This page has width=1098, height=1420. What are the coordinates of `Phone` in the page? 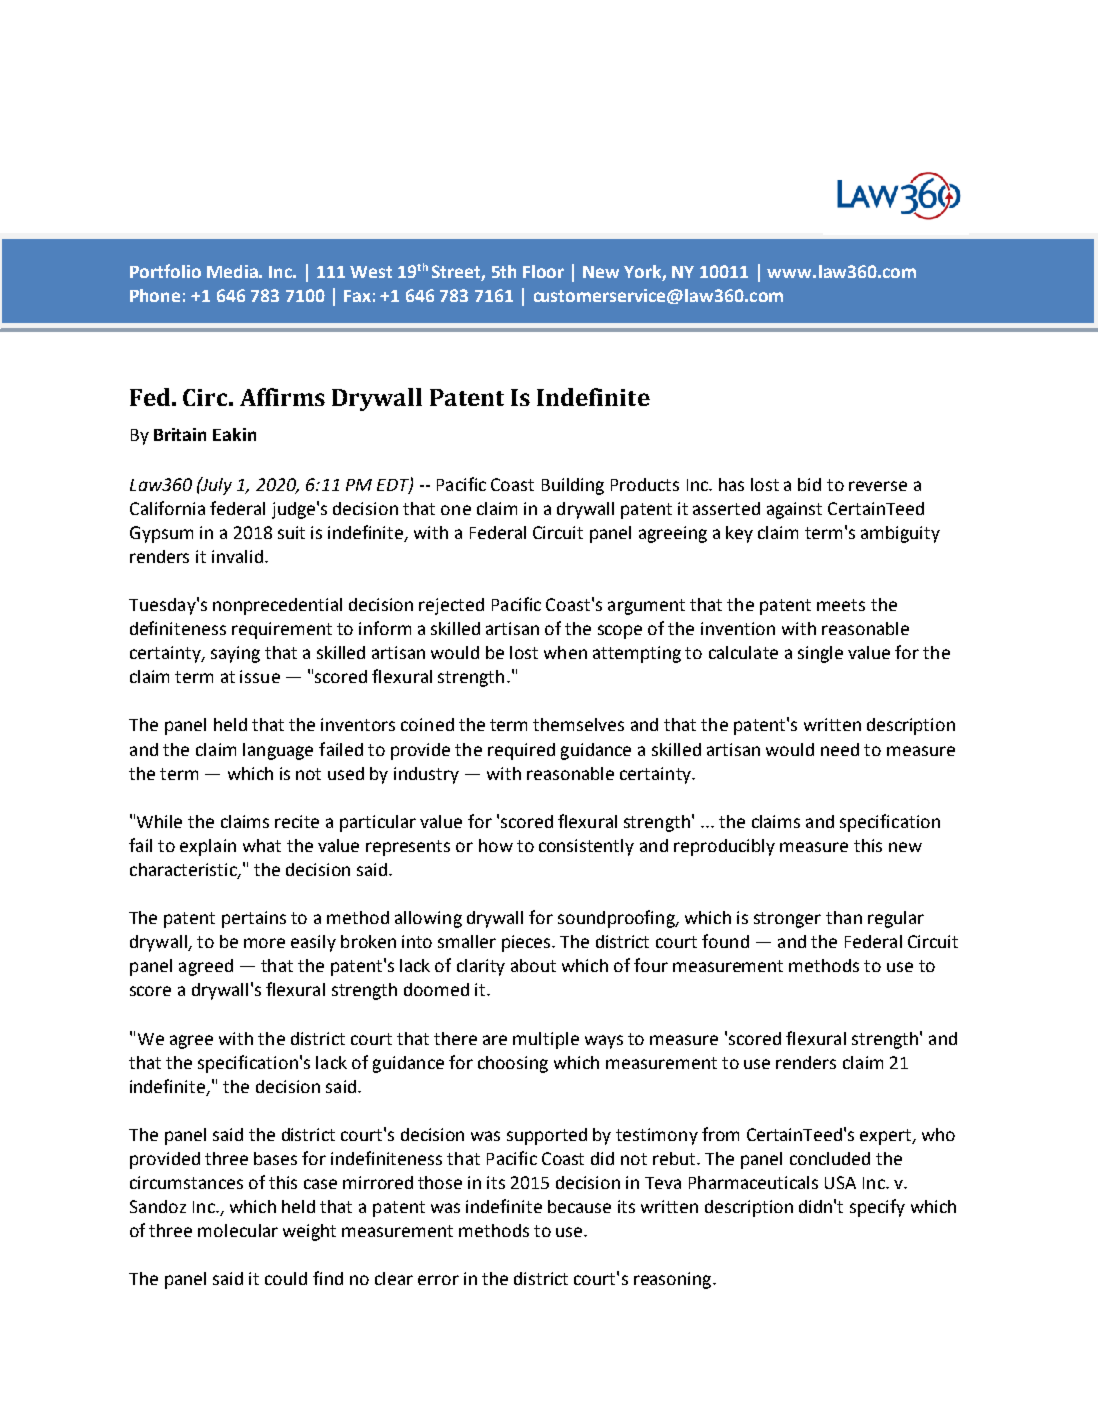 It's located at (155, 295).
